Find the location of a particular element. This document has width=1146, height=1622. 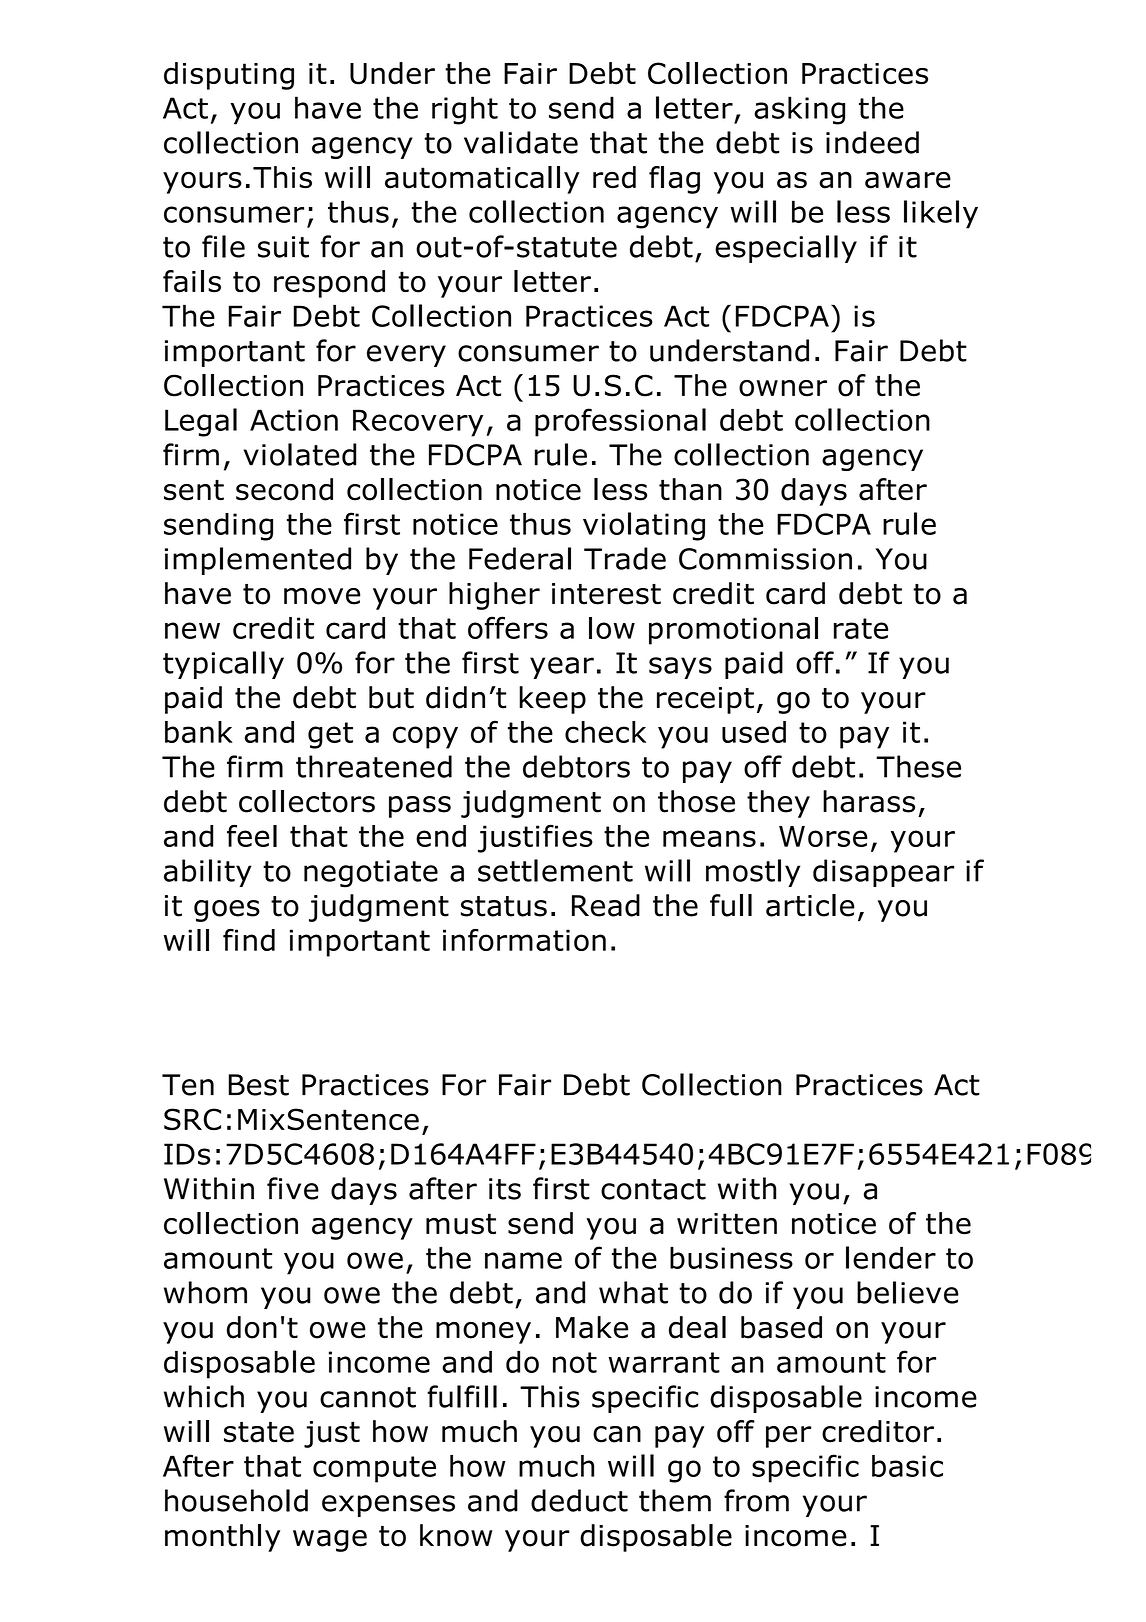

settlement is located at coordinates (555, 870).
